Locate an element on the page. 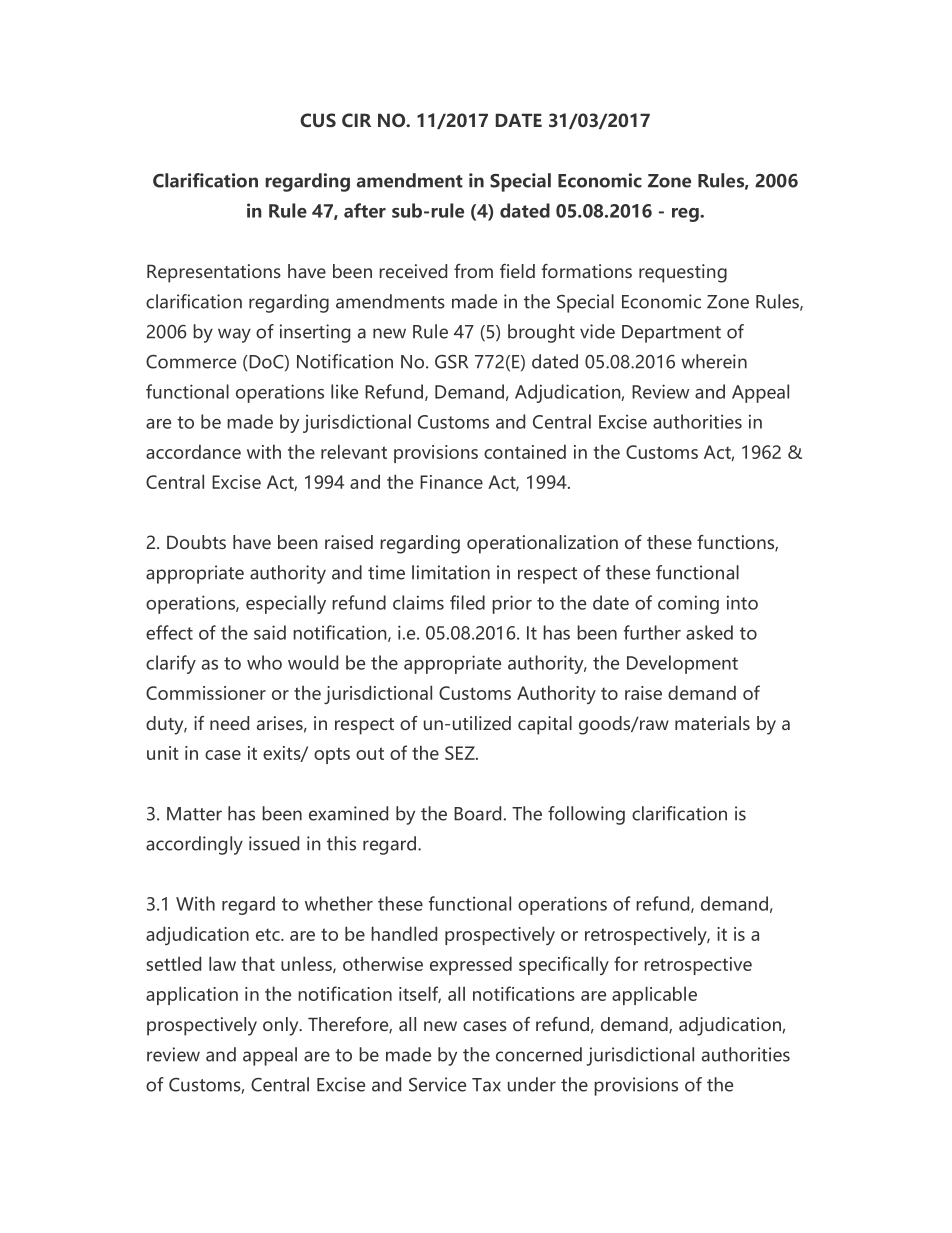 The width and height of the page is (952, 1233). after is located at coordinates (365, 210).
